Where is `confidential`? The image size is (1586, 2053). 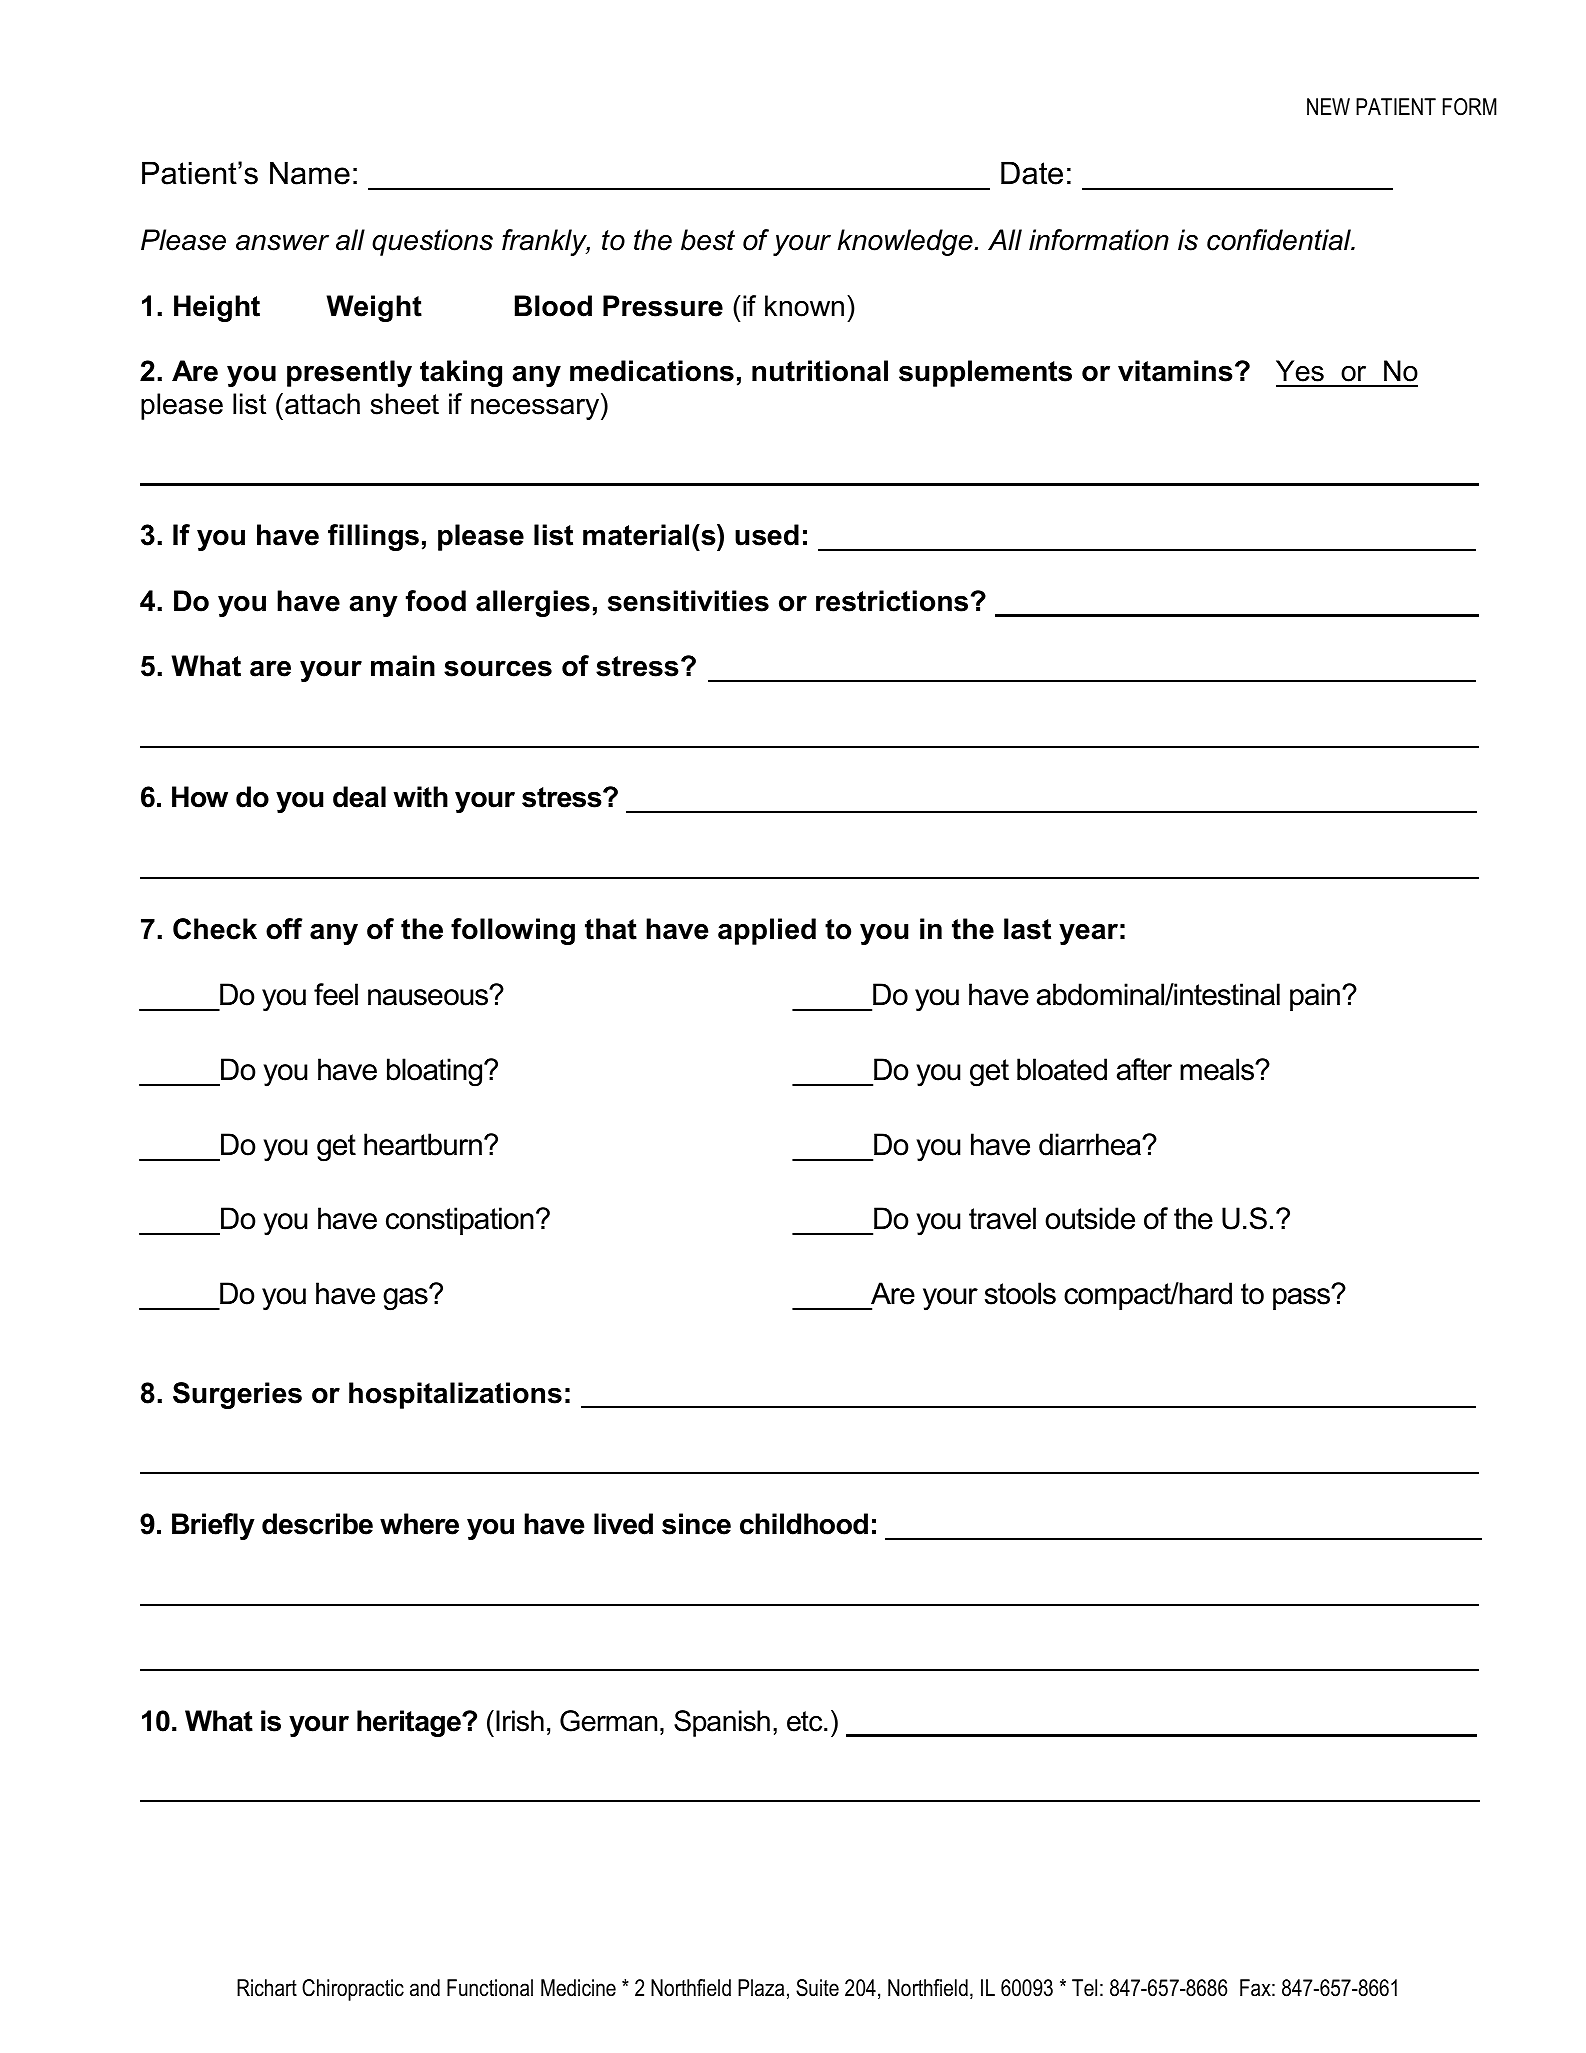 confidential is located at coordinates (1280, 240).
